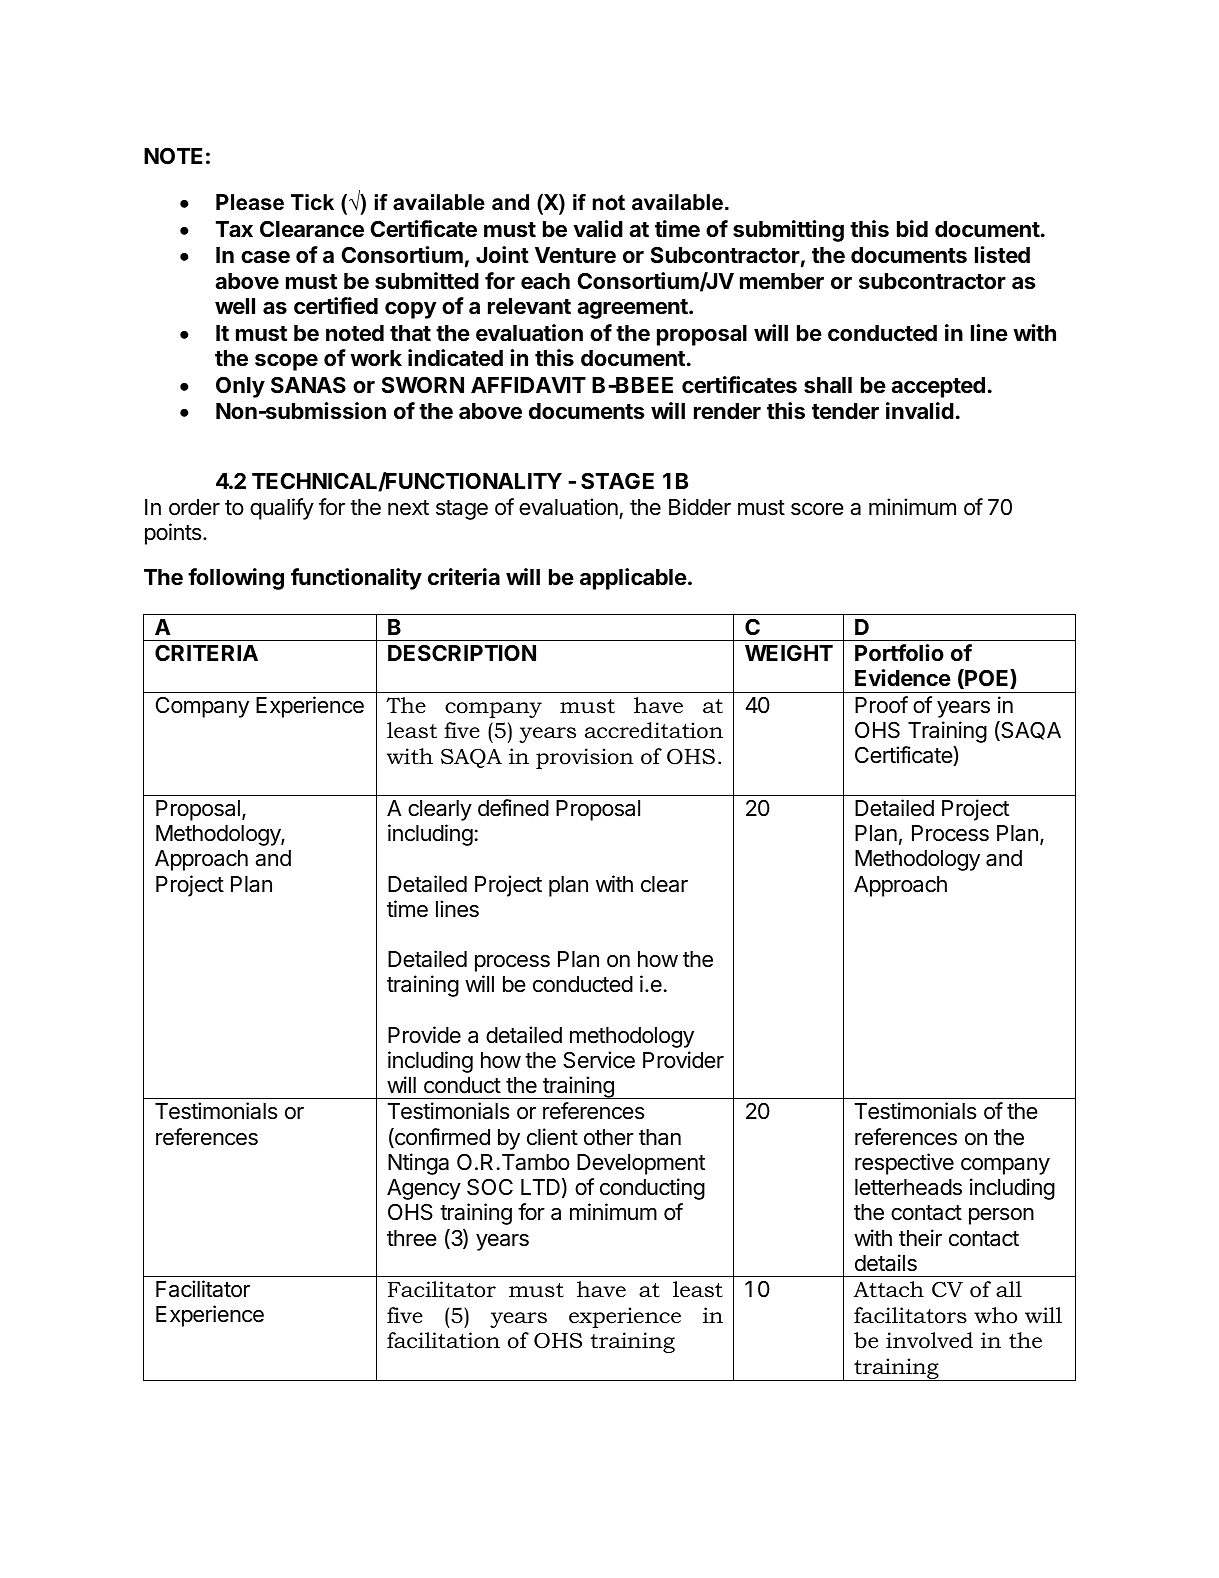 The height and width of the image is (1578, 1219). Describe the element at coordinates (585, 758) in the image. I see `provision` at that location.
